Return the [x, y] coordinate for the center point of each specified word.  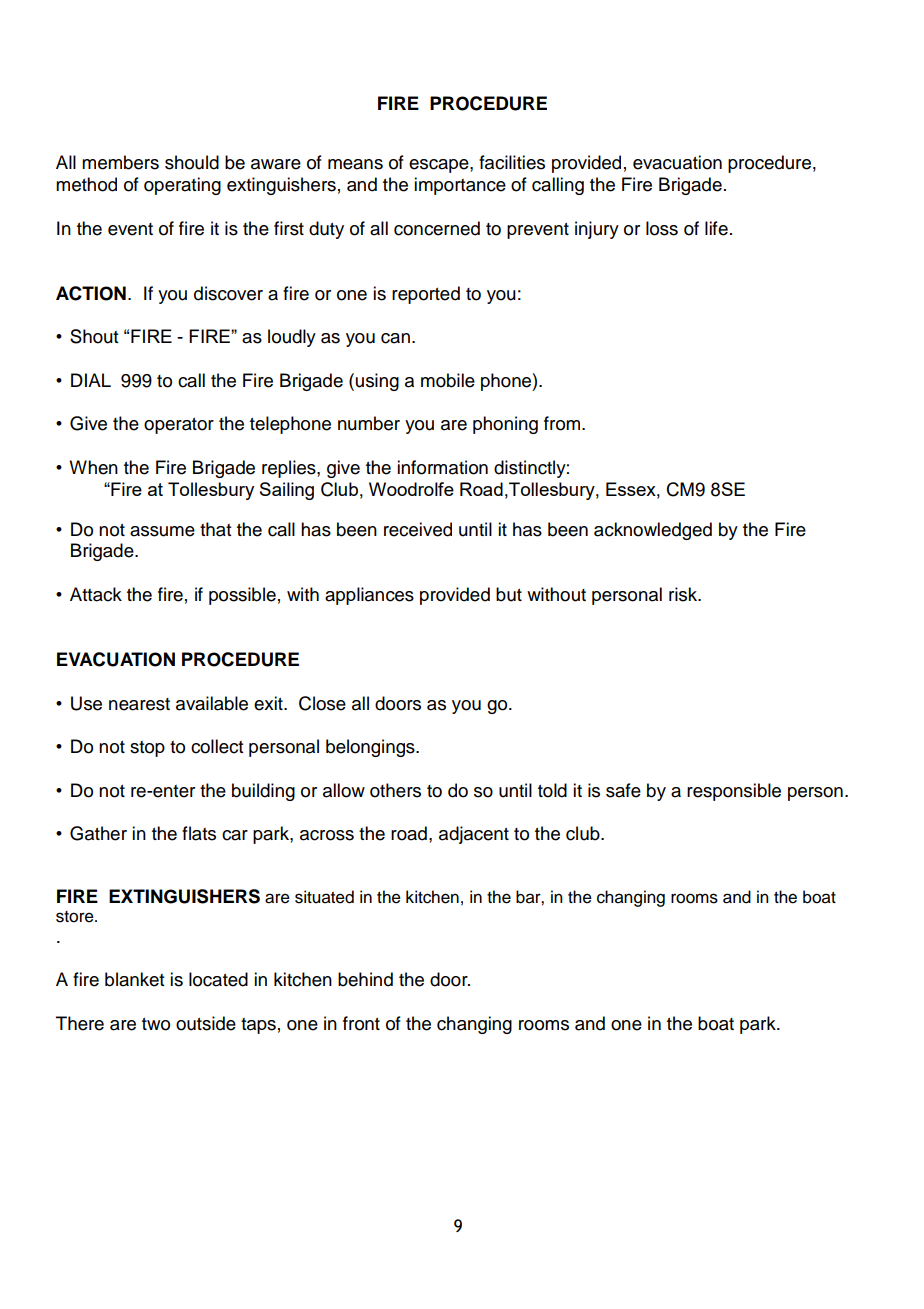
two [156, 1024]
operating [182, 186]
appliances [369, 596]
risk [684, 594]
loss [662, 228]
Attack [96, 594]
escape [440, 166]
